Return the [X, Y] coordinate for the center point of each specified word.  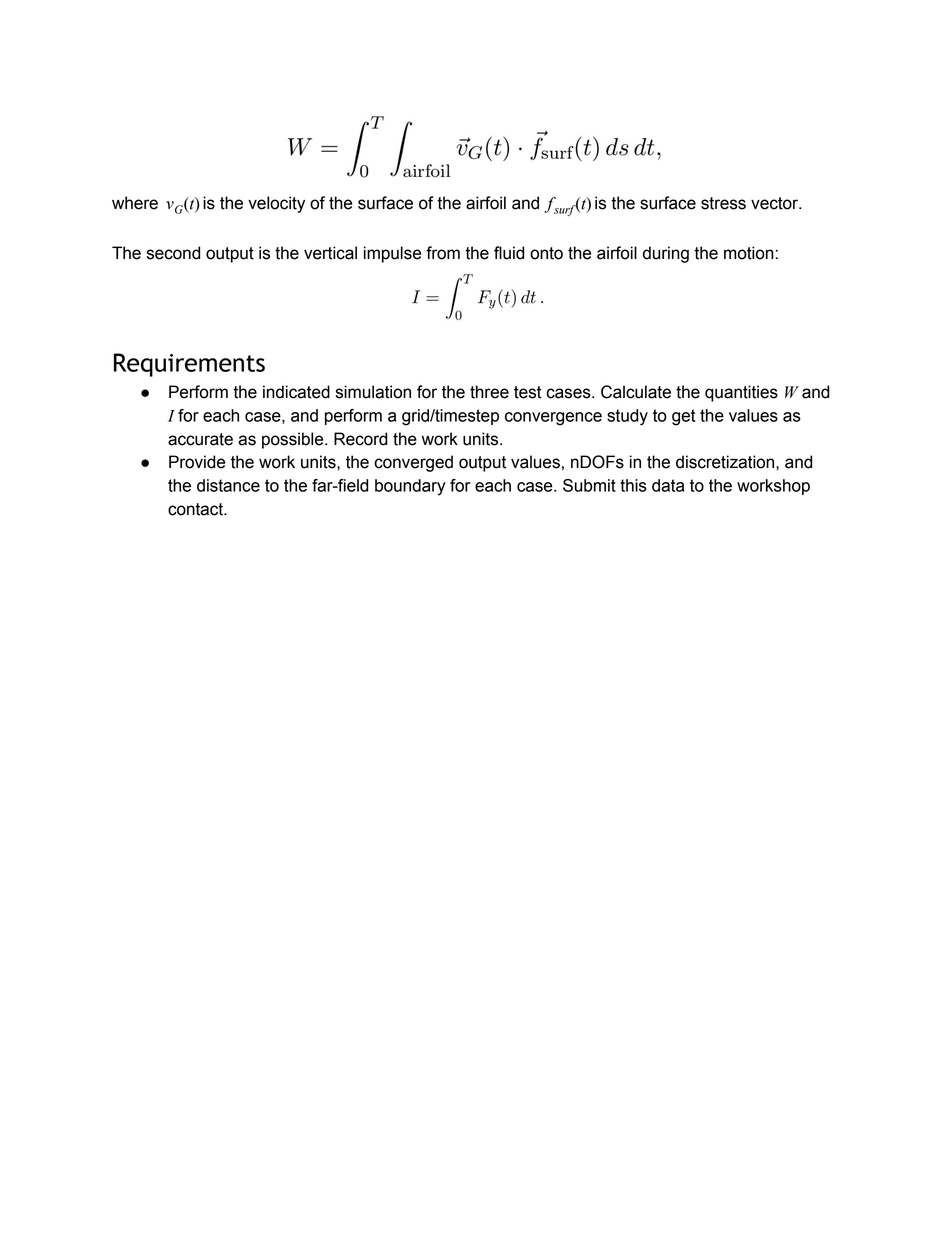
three [489, 392]
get [684, 417]
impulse [392, 254]
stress [723, 203]
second [173, 253]
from [443, 253]
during [666, 254]
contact [196, 509]
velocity [276, 204]
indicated [296, 392]
